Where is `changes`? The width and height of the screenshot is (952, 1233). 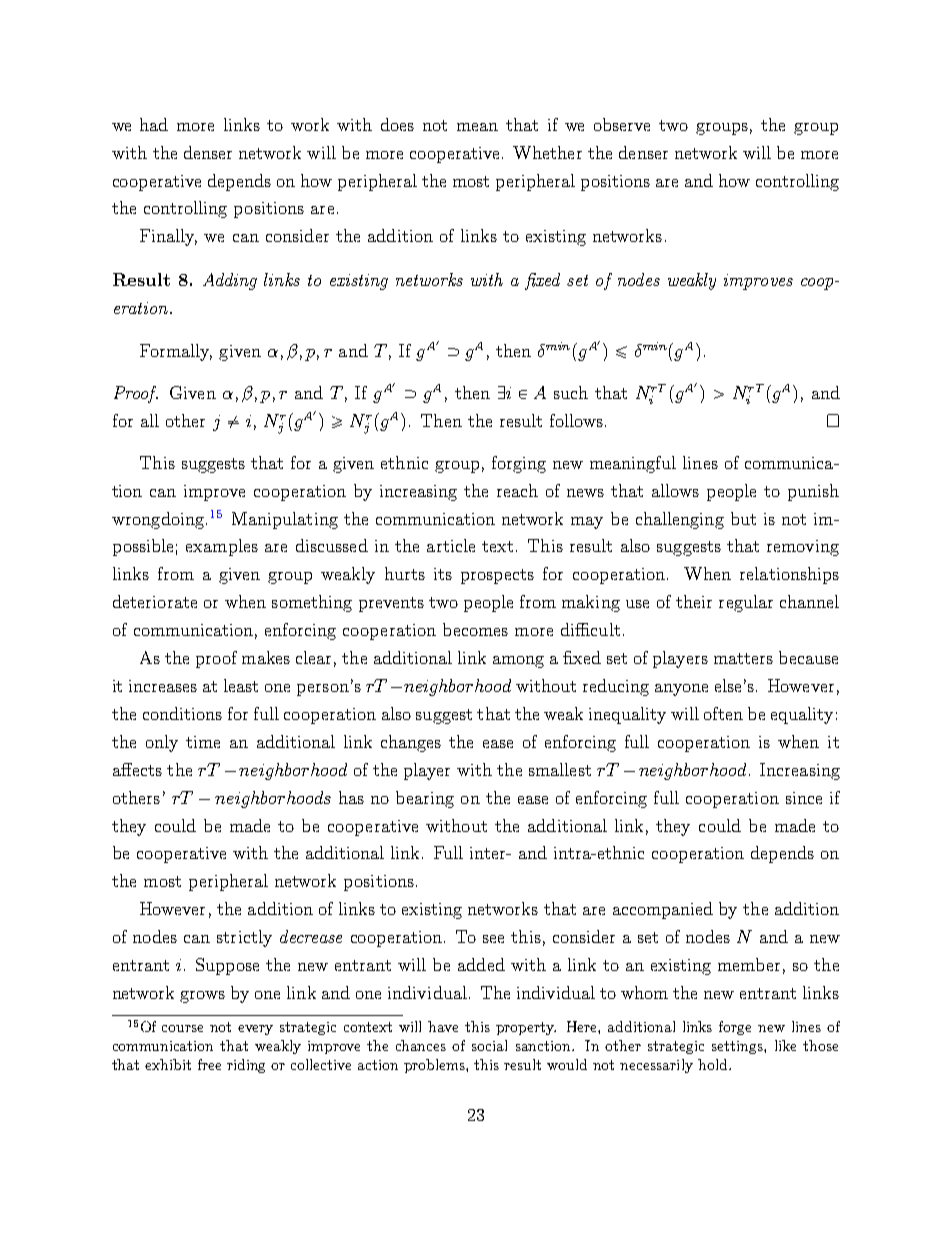 changes is located at coordinates (411, 743).
